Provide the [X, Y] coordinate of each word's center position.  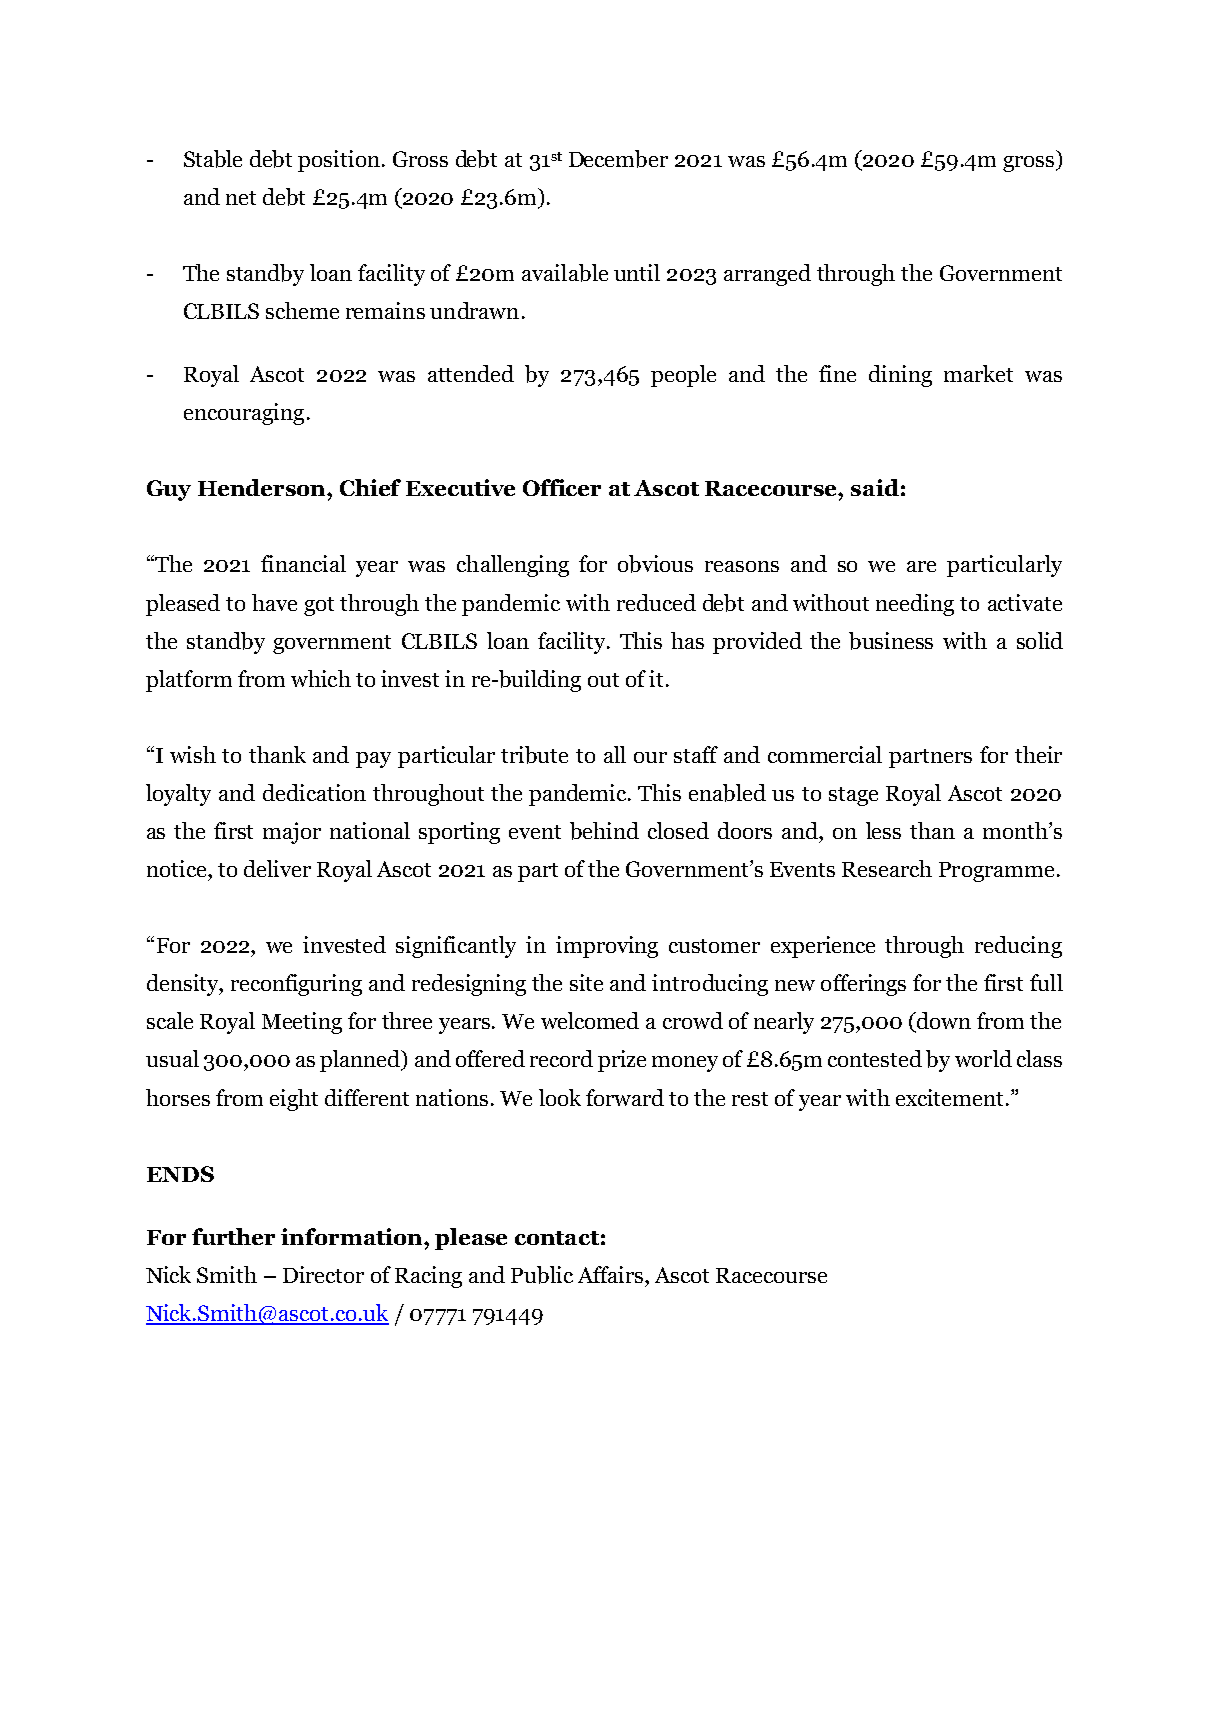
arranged [767, 275]
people [683, 376]
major [292, 833]
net [241, 198]
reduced [656, 602]
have [274, 602]
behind [604, 831]
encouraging [244, 414]
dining [900, 376]
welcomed [590, 1020]
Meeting [302, 1023]
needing [915, 605]
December [618, 159]
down [943, 1022]
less [883, 830]
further [233, 1236]
